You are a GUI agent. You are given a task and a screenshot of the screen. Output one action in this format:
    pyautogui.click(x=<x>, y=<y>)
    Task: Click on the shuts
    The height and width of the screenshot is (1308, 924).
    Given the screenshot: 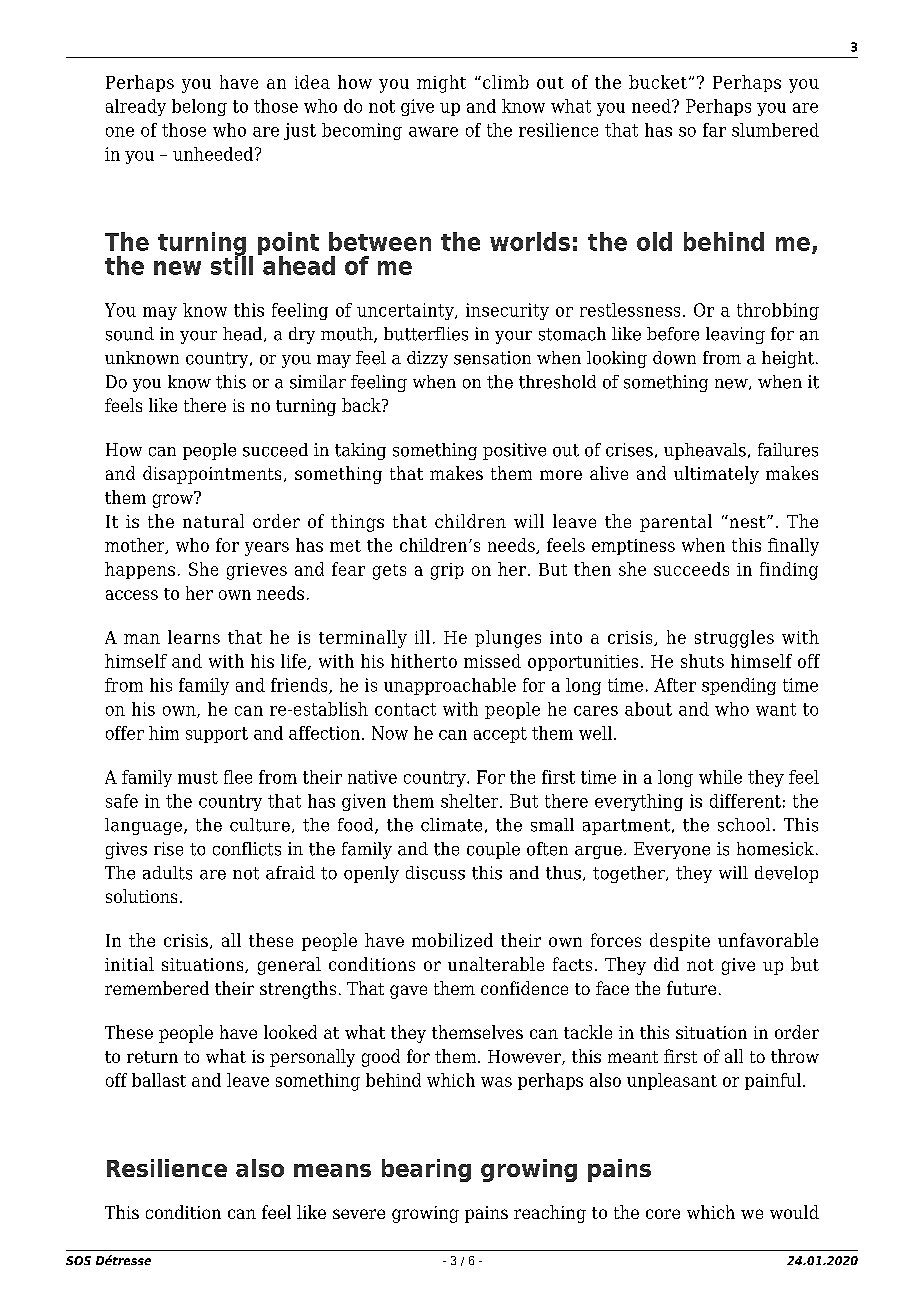 What is the action you would take?
    pyautogui.click(x=702, y=661)
